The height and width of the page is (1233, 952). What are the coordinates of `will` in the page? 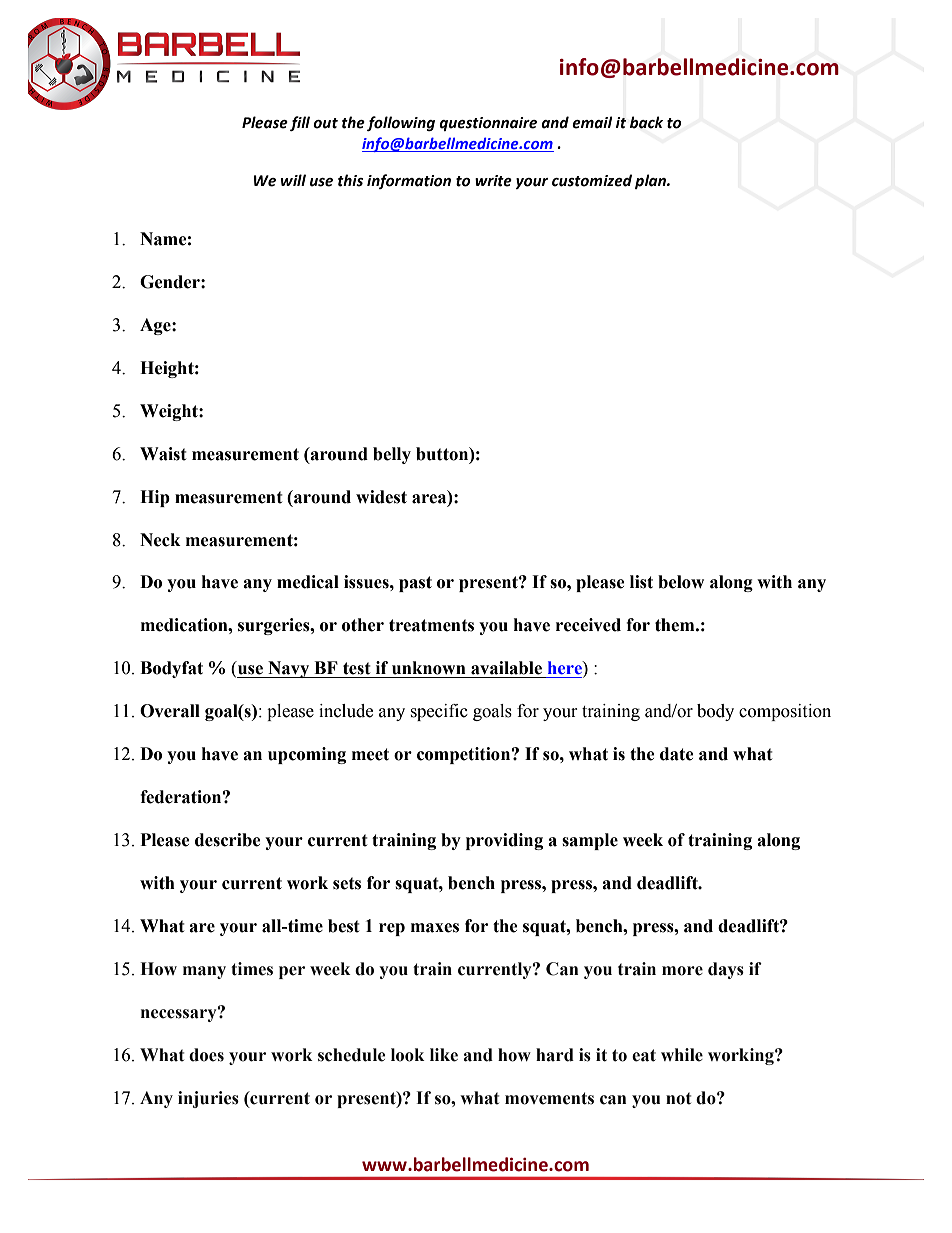 It's located at (293, 180).
